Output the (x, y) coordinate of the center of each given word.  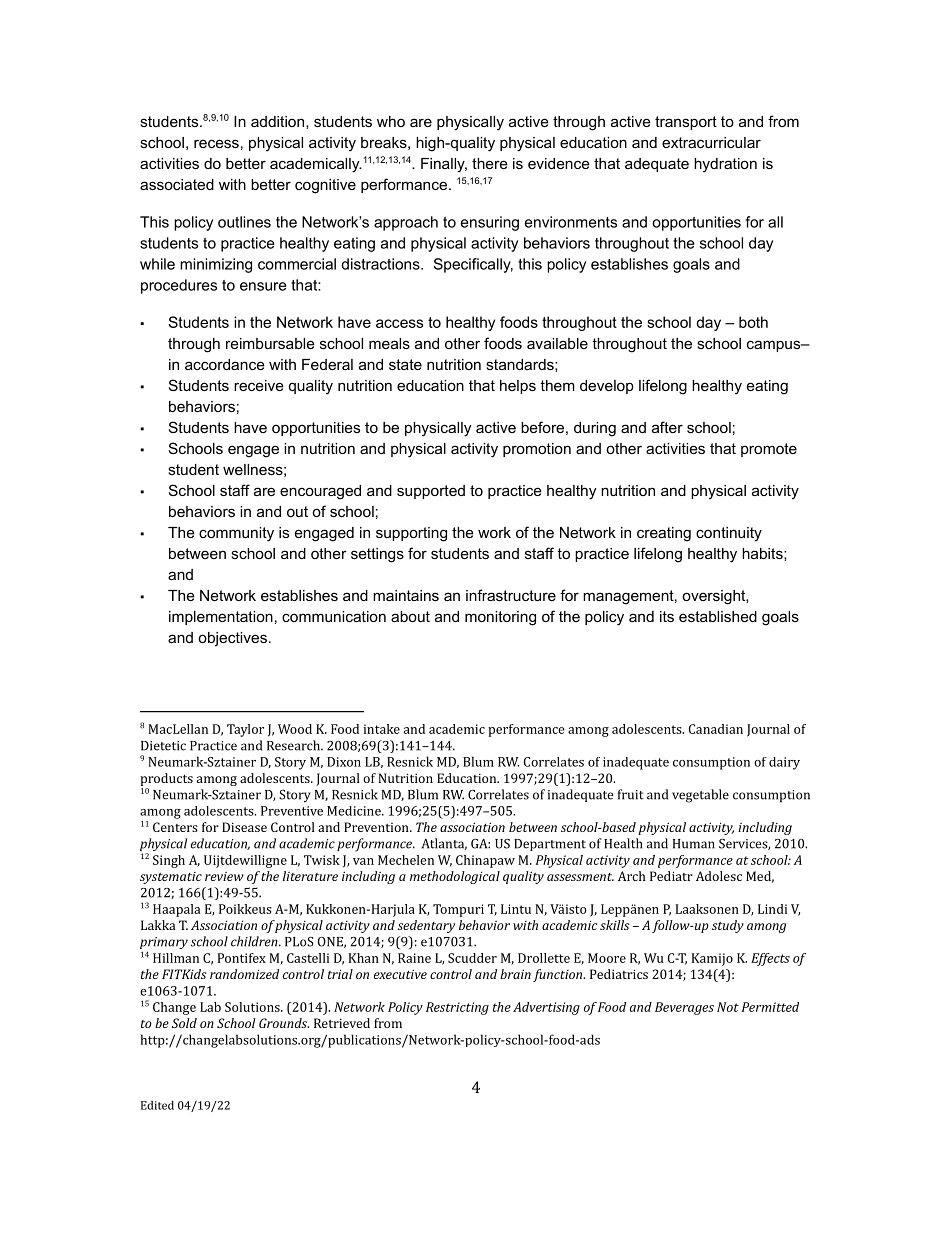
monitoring (500, 618)
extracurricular (711, 142)
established (718, 616)
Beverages (684, 1008)
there (490, 163)
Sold (184, 1023)
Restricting (457, 1008)
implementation (221, 618)
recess (216, 143)
